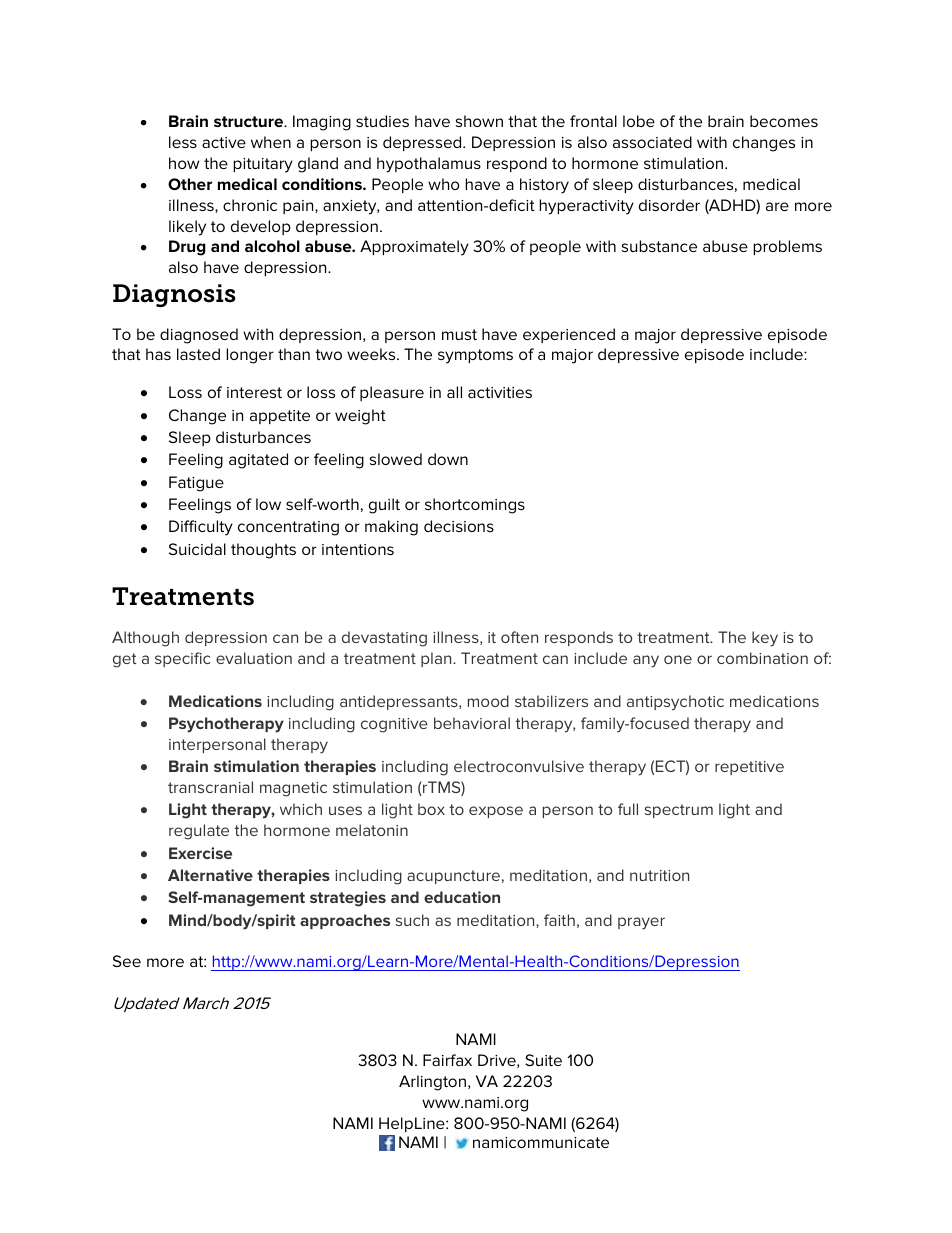 This screenshot has width=952, height=1233. Describe the element at coordinates (224, 142) in the screenshot. I see `active` at that location.
